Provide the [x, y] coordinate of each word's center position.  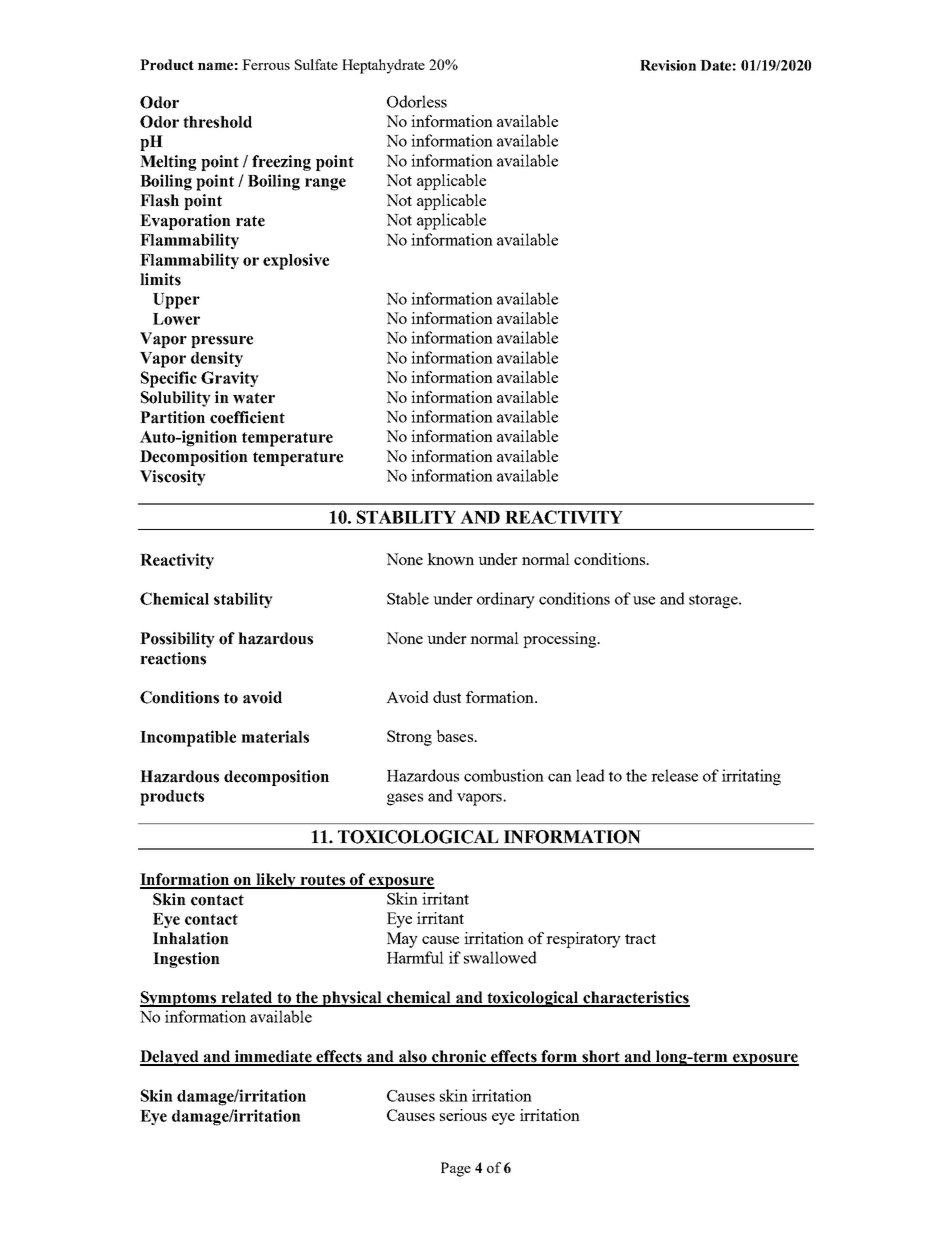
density [217, 359]
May [402, 940]
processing [561, 640]
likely [276, 881]
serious [463, 1115]
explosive [296, 261]
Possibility [177, 640]
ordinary [506, 600]
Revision [668, 65]
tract [640, 939]
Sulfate [316, 64]
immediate [273, 1057]
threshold [217, 122]
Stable [408, 598]
